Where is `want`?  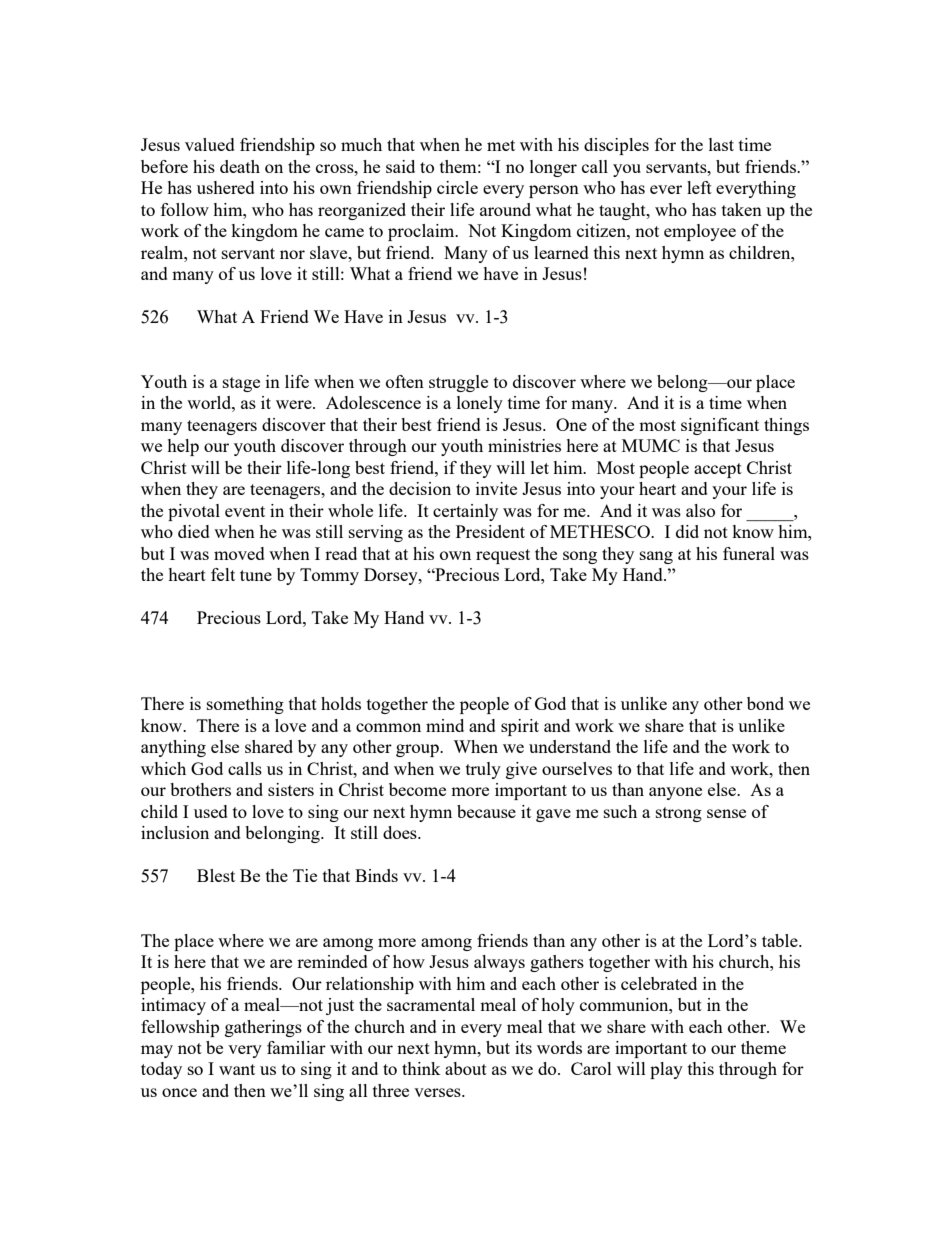 want is located at coordinates (237, 1069).
